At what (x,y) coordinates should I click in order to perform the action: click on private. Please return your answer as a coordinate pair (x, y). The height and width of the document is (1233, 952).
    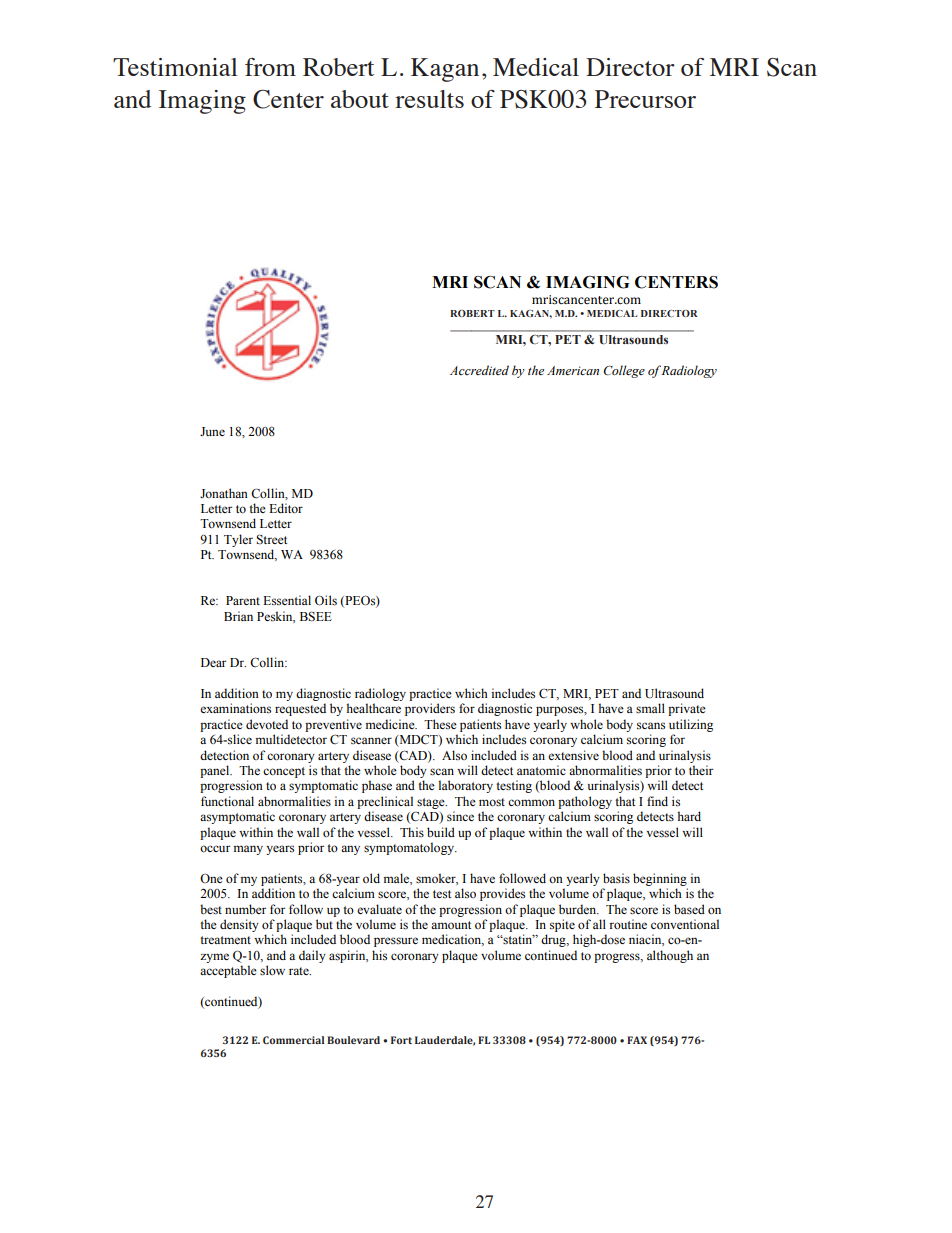
    Looking at the image, I should click on (687, 709).
